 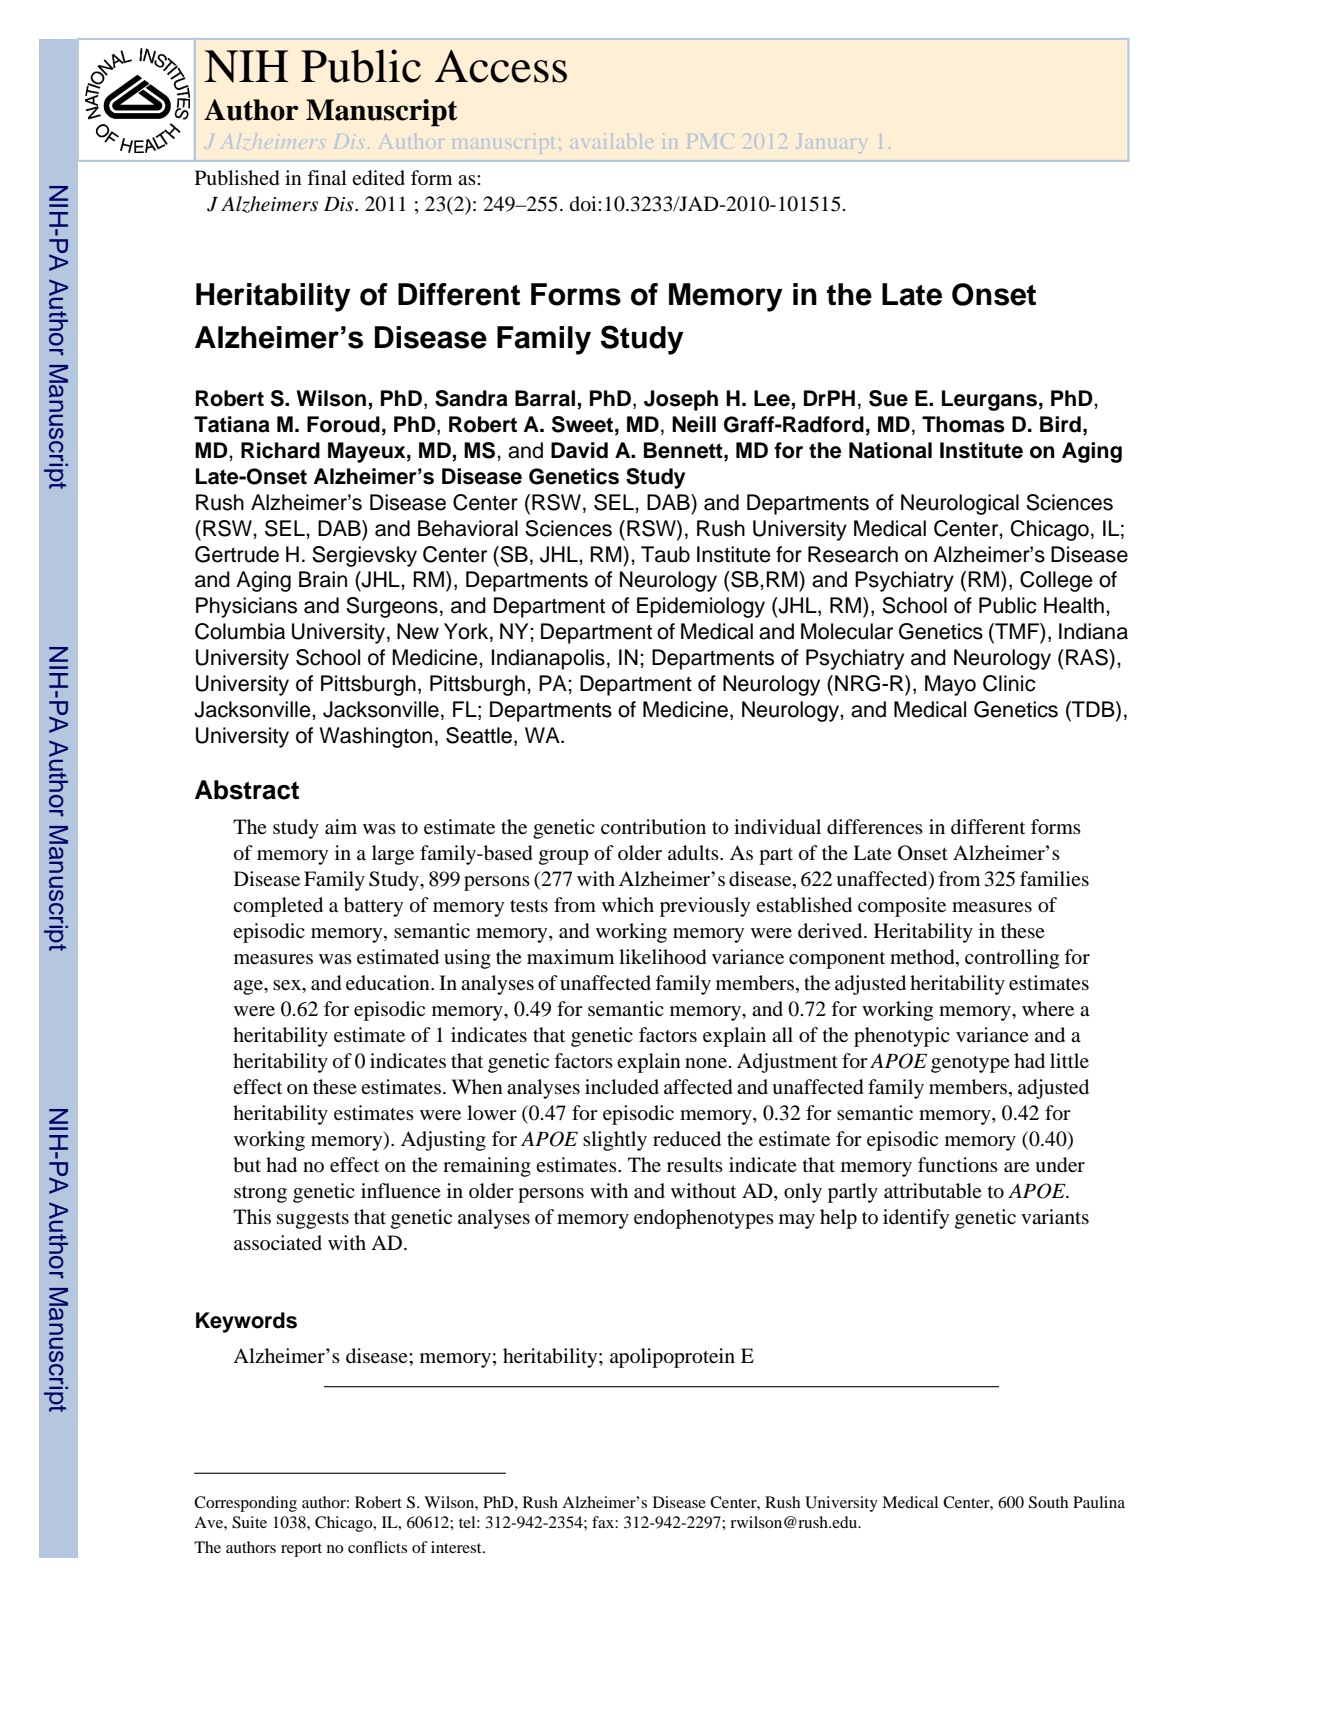 I want to click on aim, so click(x=341, y=826).
